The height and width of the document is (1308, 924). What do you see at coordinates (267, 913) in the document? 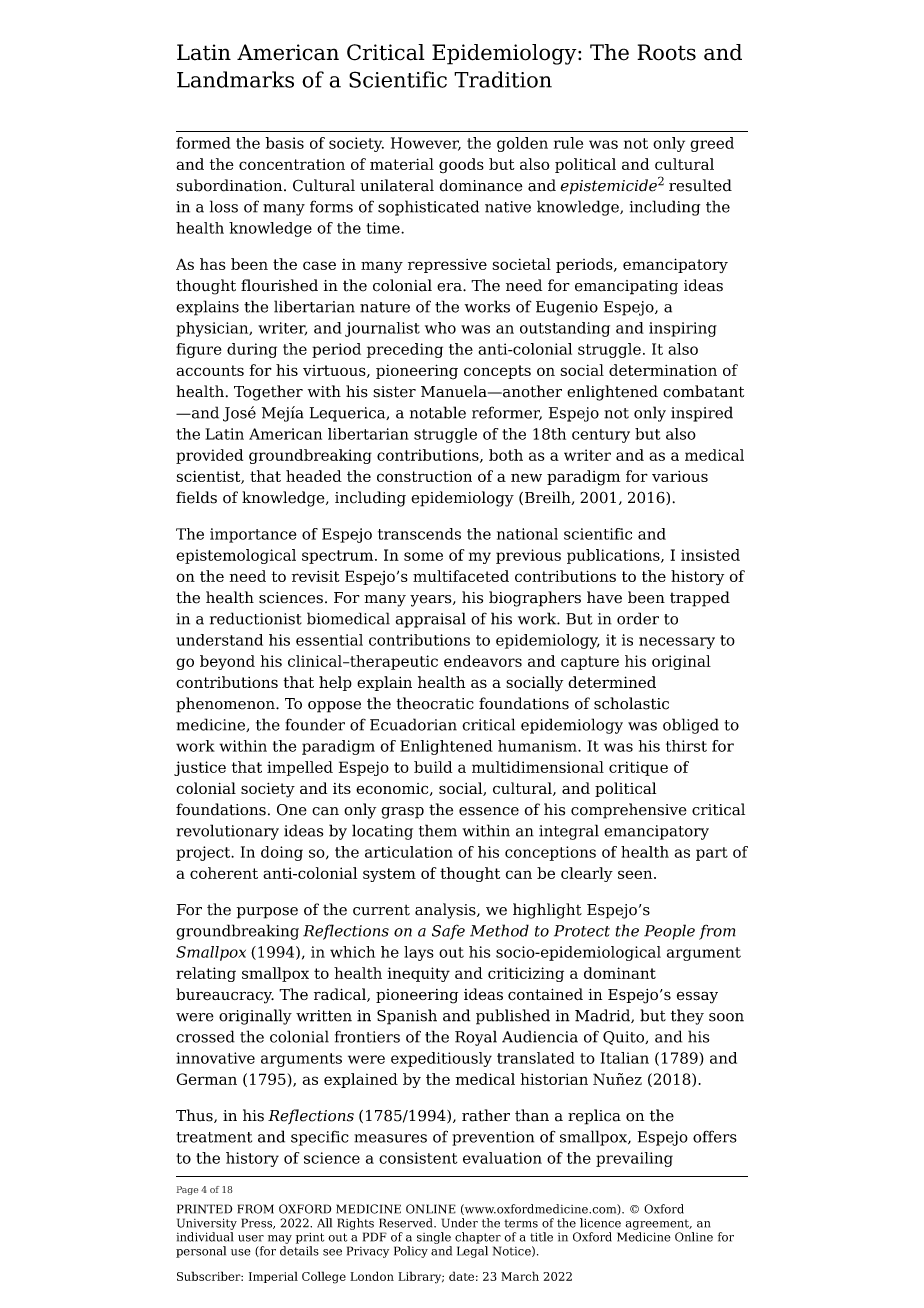
I see `purpose` at bounding box center [267, 913].
